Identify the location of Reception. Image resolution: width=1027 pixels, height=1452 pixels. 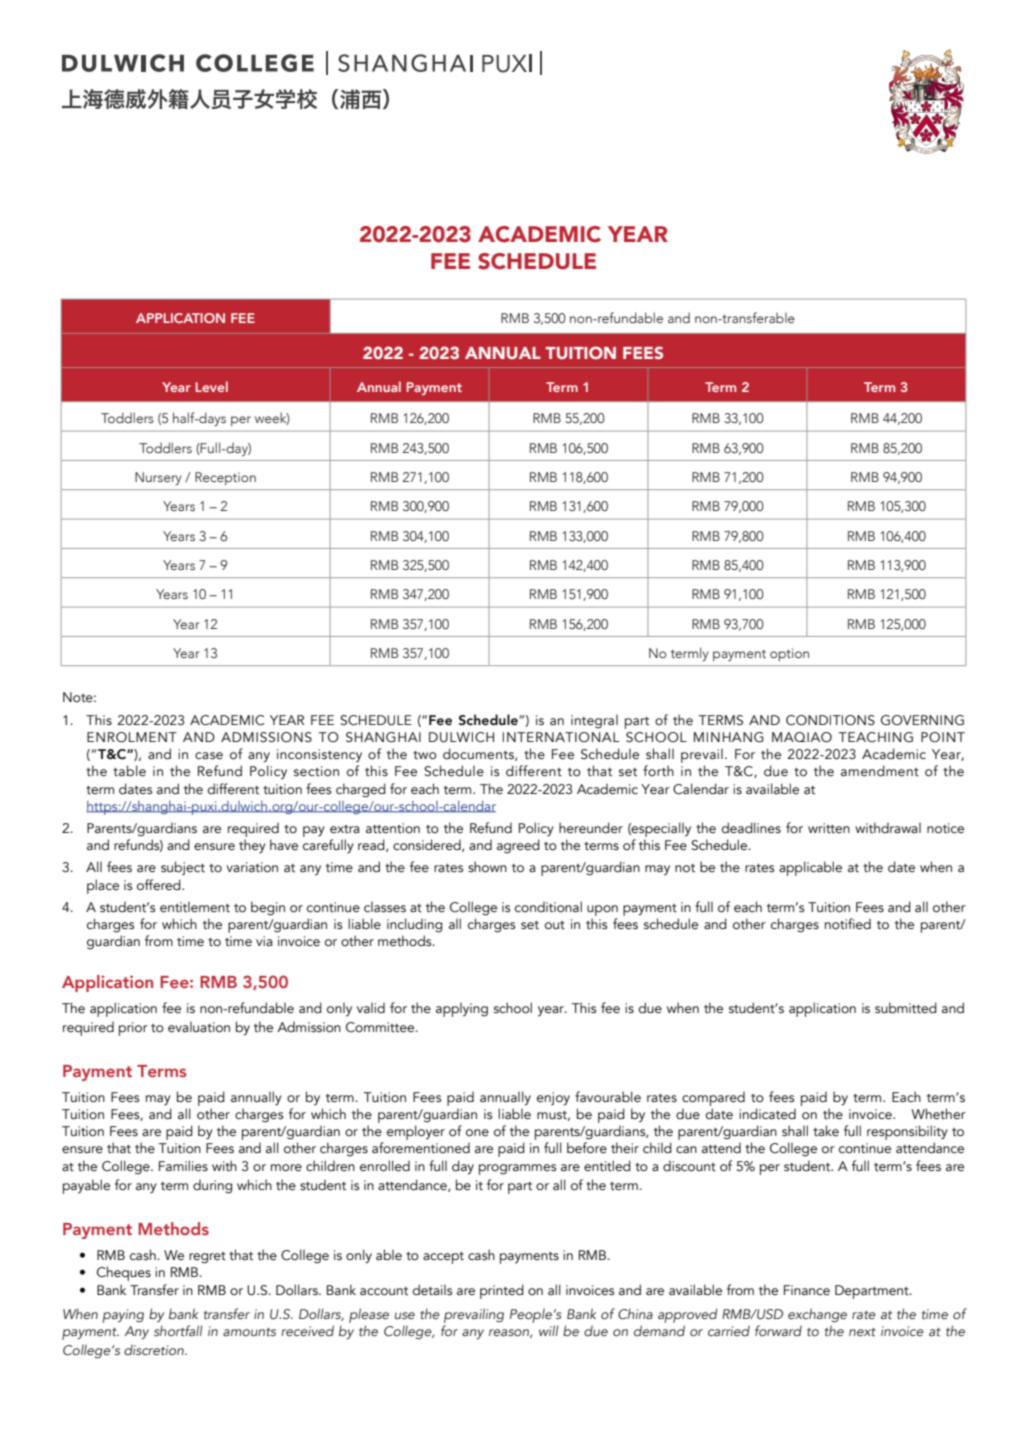
(225, 478).
